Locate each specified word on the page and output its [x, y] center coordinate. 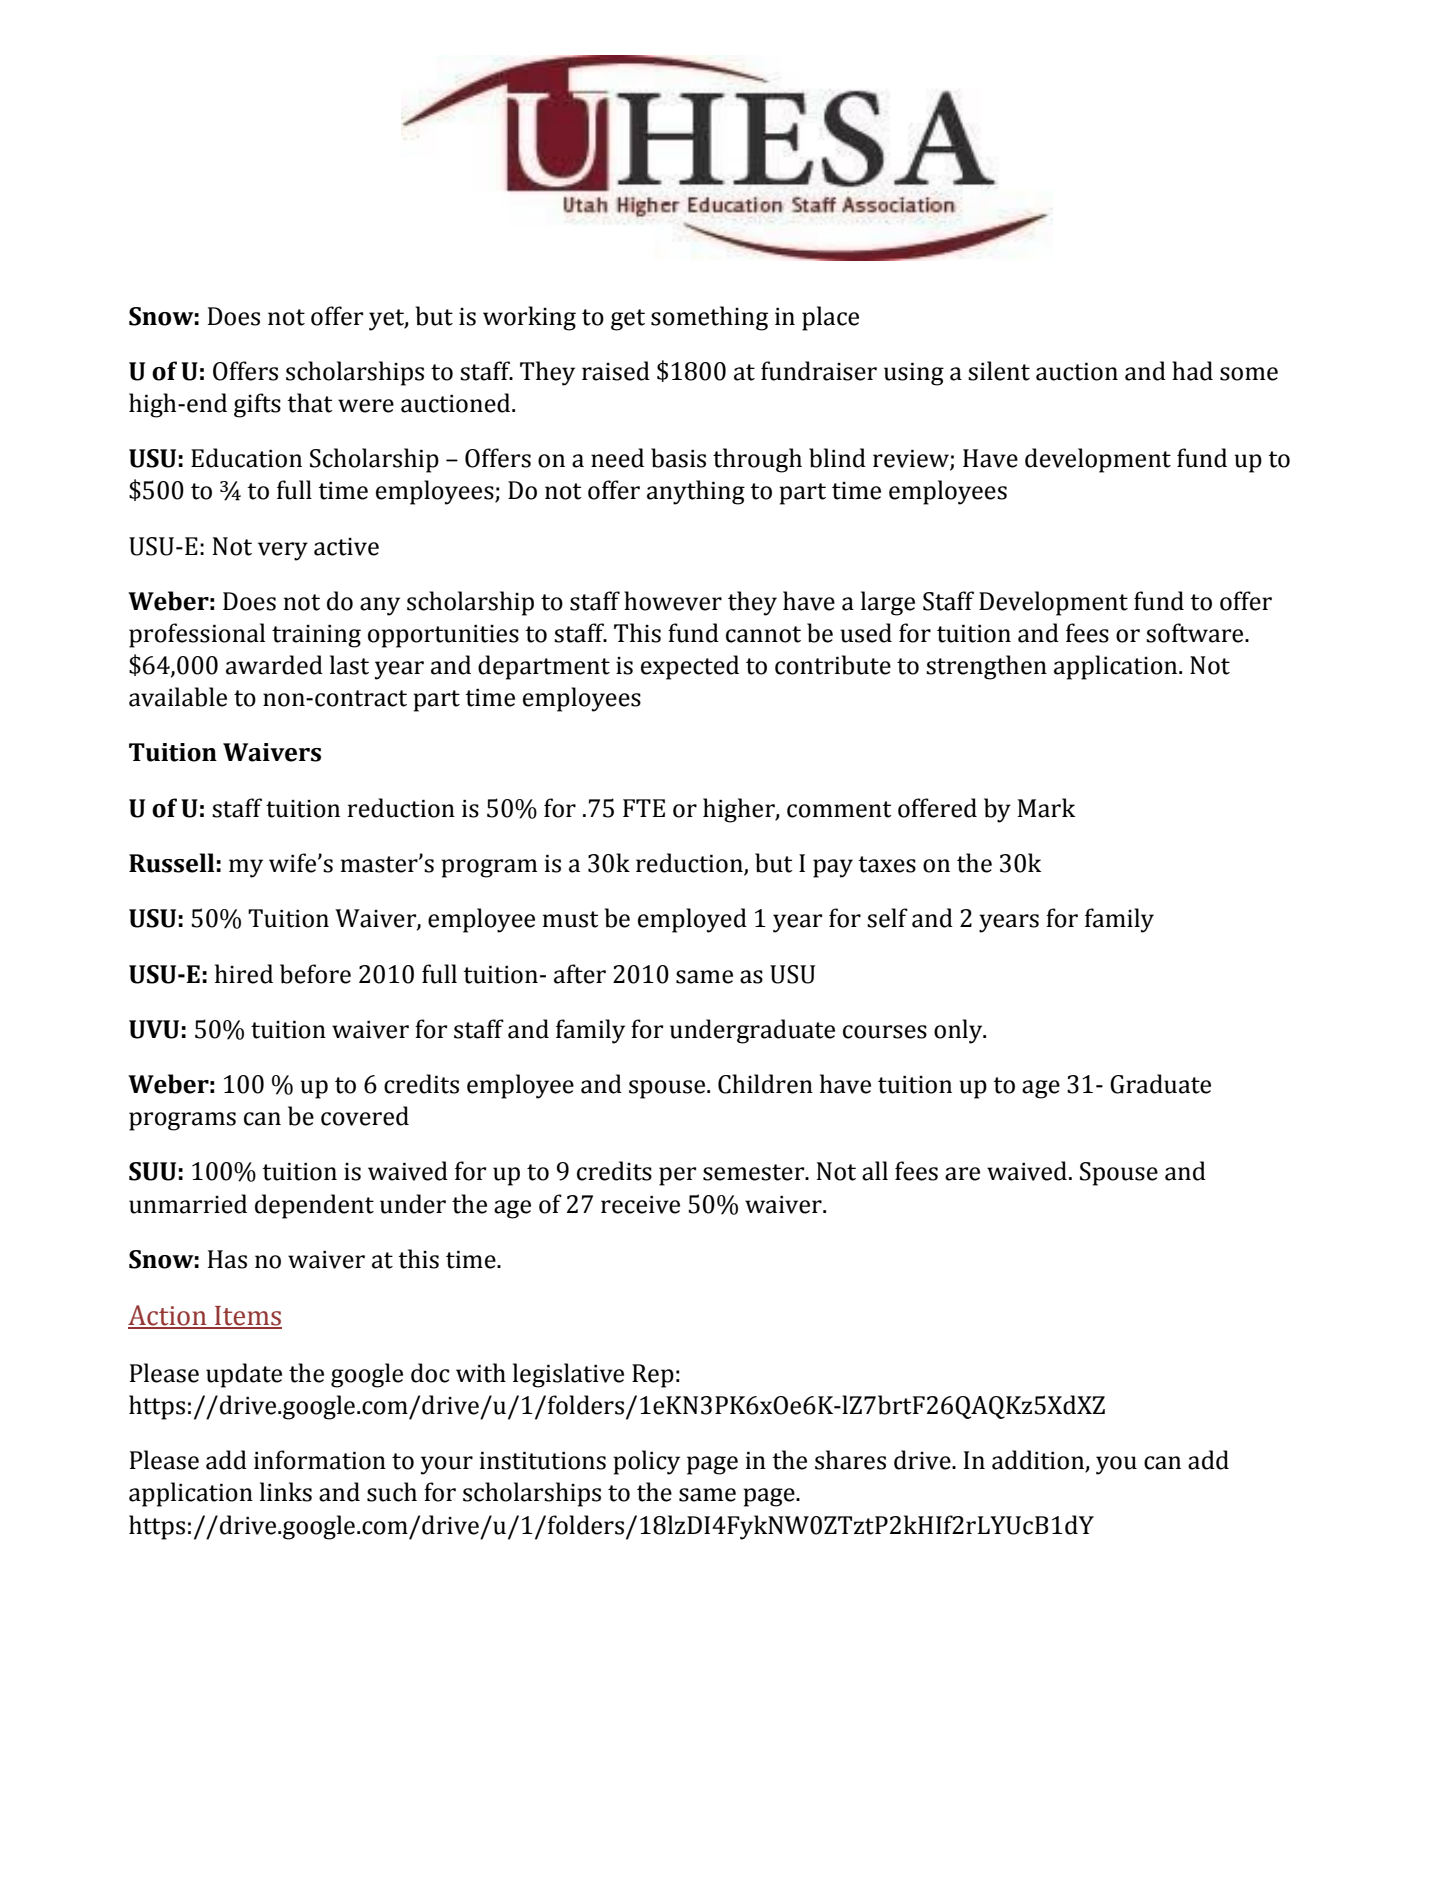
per [677, 1176]
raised [616, 371]
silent [999, 371]
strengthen [986, 667]
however [673, 601]
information [320, 1460]
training [316, 636]
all [875, 1171]
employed [692, 920]
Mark [1046, 808]
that [310, 403]
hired [244, 974]
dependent [314, 1206]
